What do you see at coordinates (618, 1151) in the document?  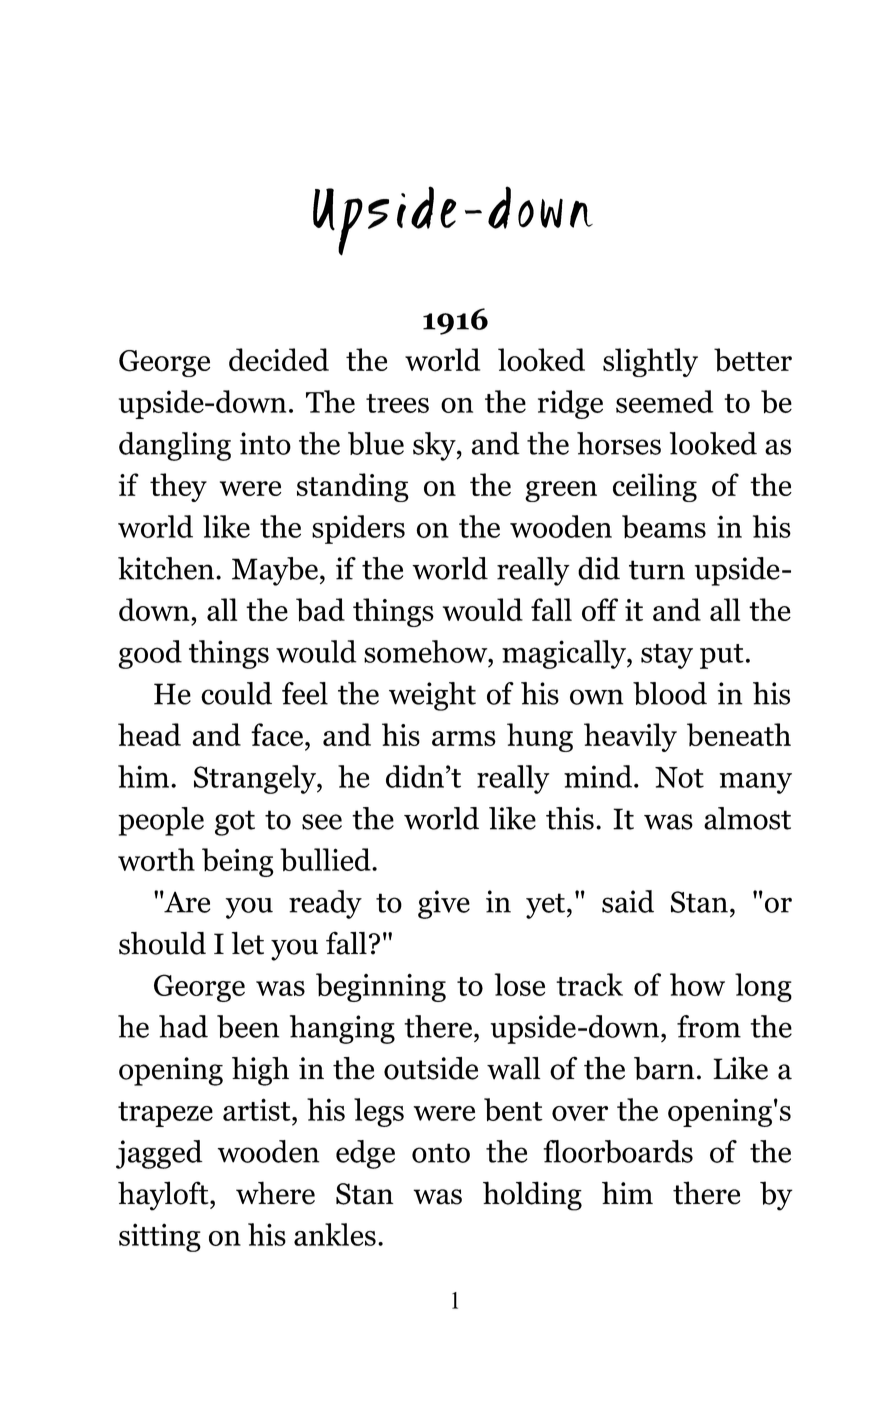 I see `floorboards` at bounding box center [618, 1151].
